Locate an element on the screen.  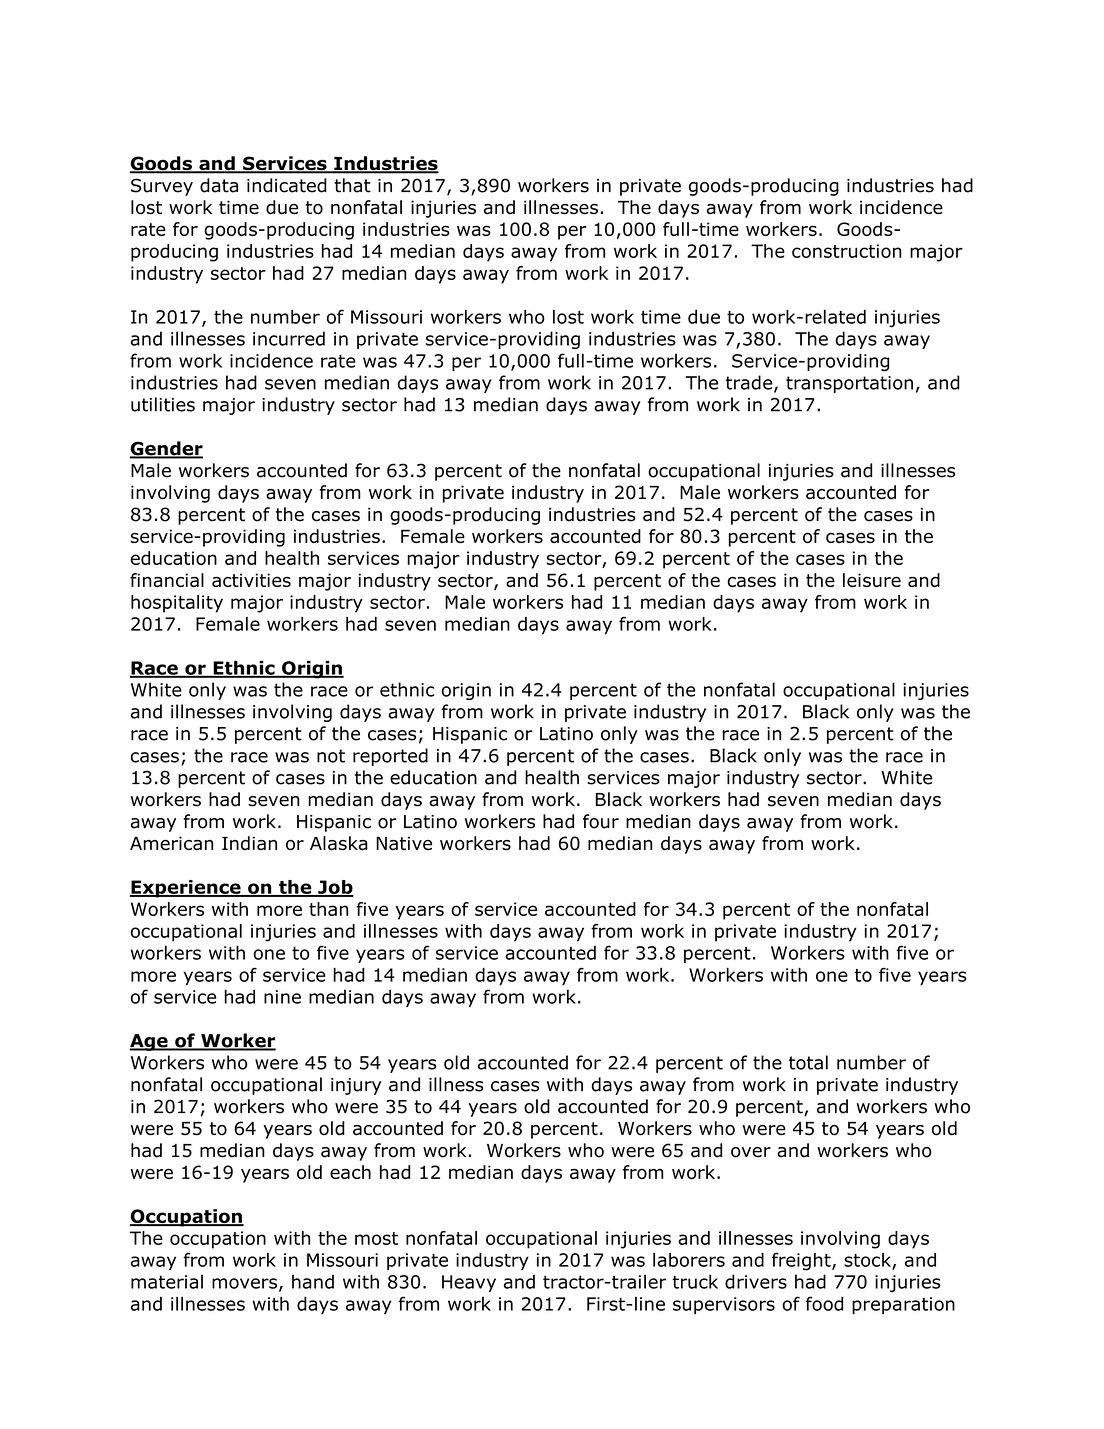
hand is located at coordinates (313, 1281).
